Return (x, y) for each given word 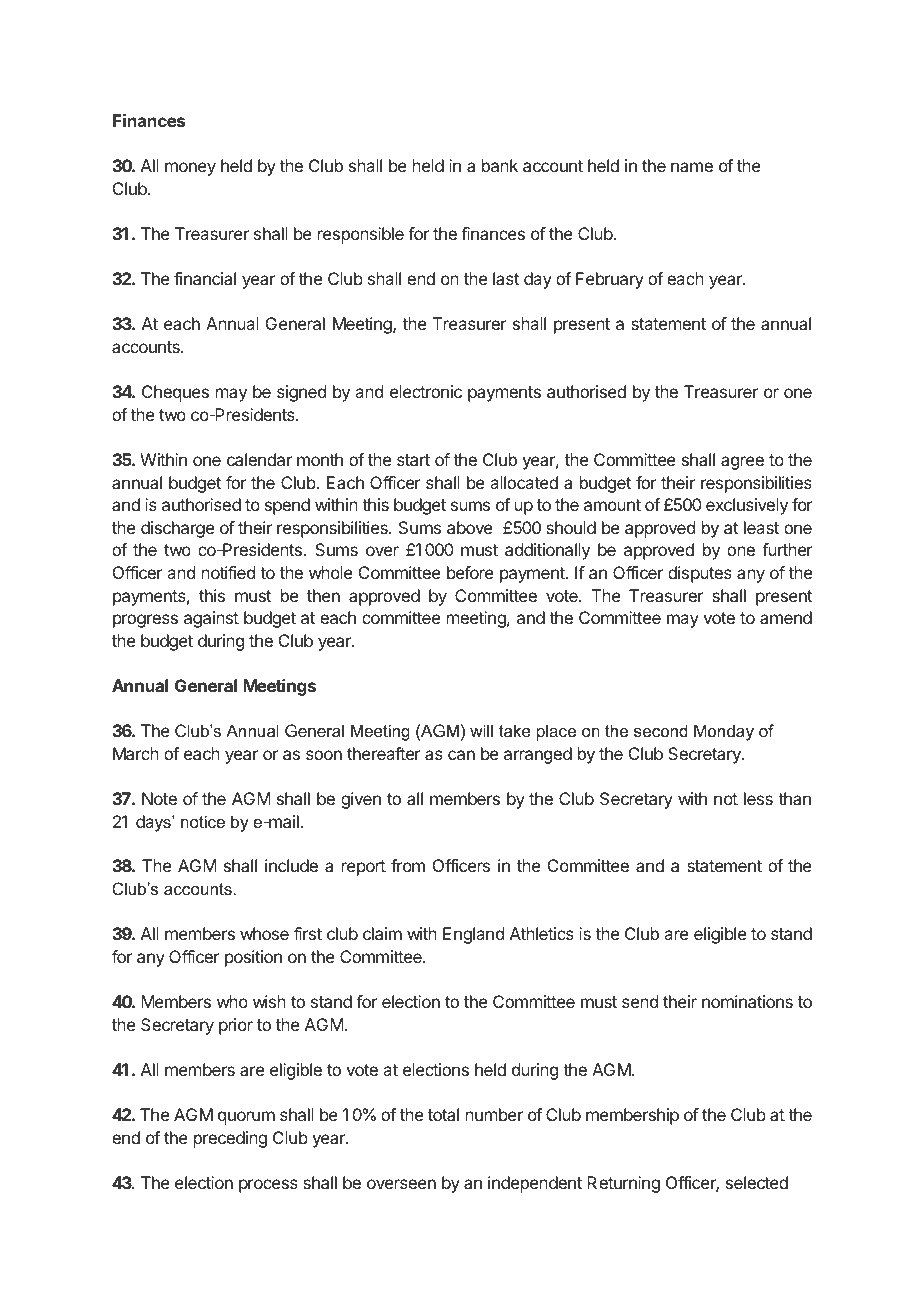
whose (264, 933)
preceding (230, 1139)
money (190, 169)
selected (757, 1182)
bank (500, 165)
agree (742, 463)
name (692, 167)
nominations (747, 1001)
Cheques (175, 393)
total (443, 1114)
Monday (724, 732)
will (481, 730)
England (473, 935)
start (413, 460)
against (211, 619)
